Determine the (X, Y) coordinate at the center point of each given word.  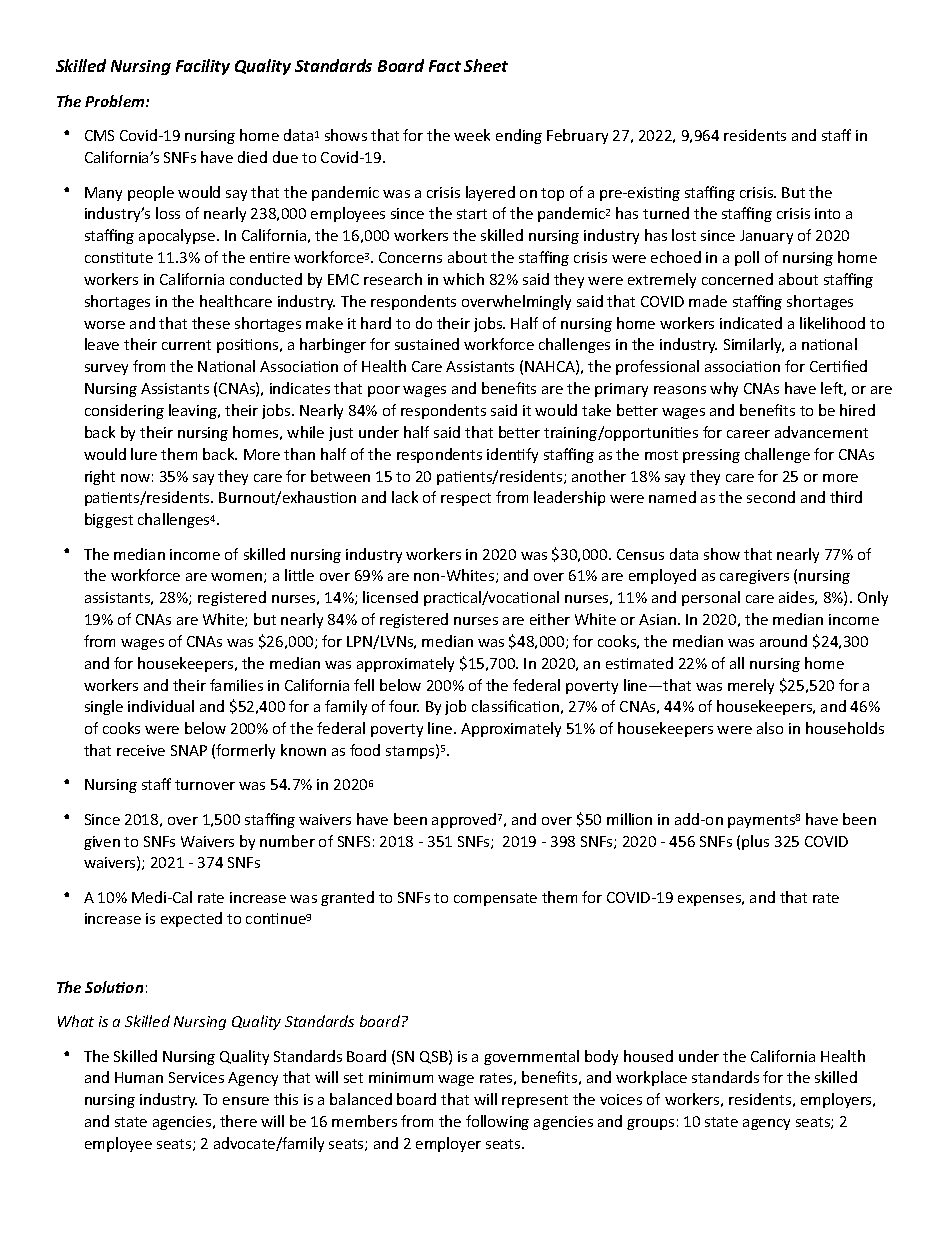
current (186, 345)
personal (711, 598)
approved (464, 820)
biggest (109, 520)
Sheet (486, 65)
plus (755, 842)
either (550, 619)
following (497, 1122)
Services (196, 1077)
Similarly (754, 345)
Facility (203, 67)
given (102, 843)
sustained (427, 344)
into (827, 213)
